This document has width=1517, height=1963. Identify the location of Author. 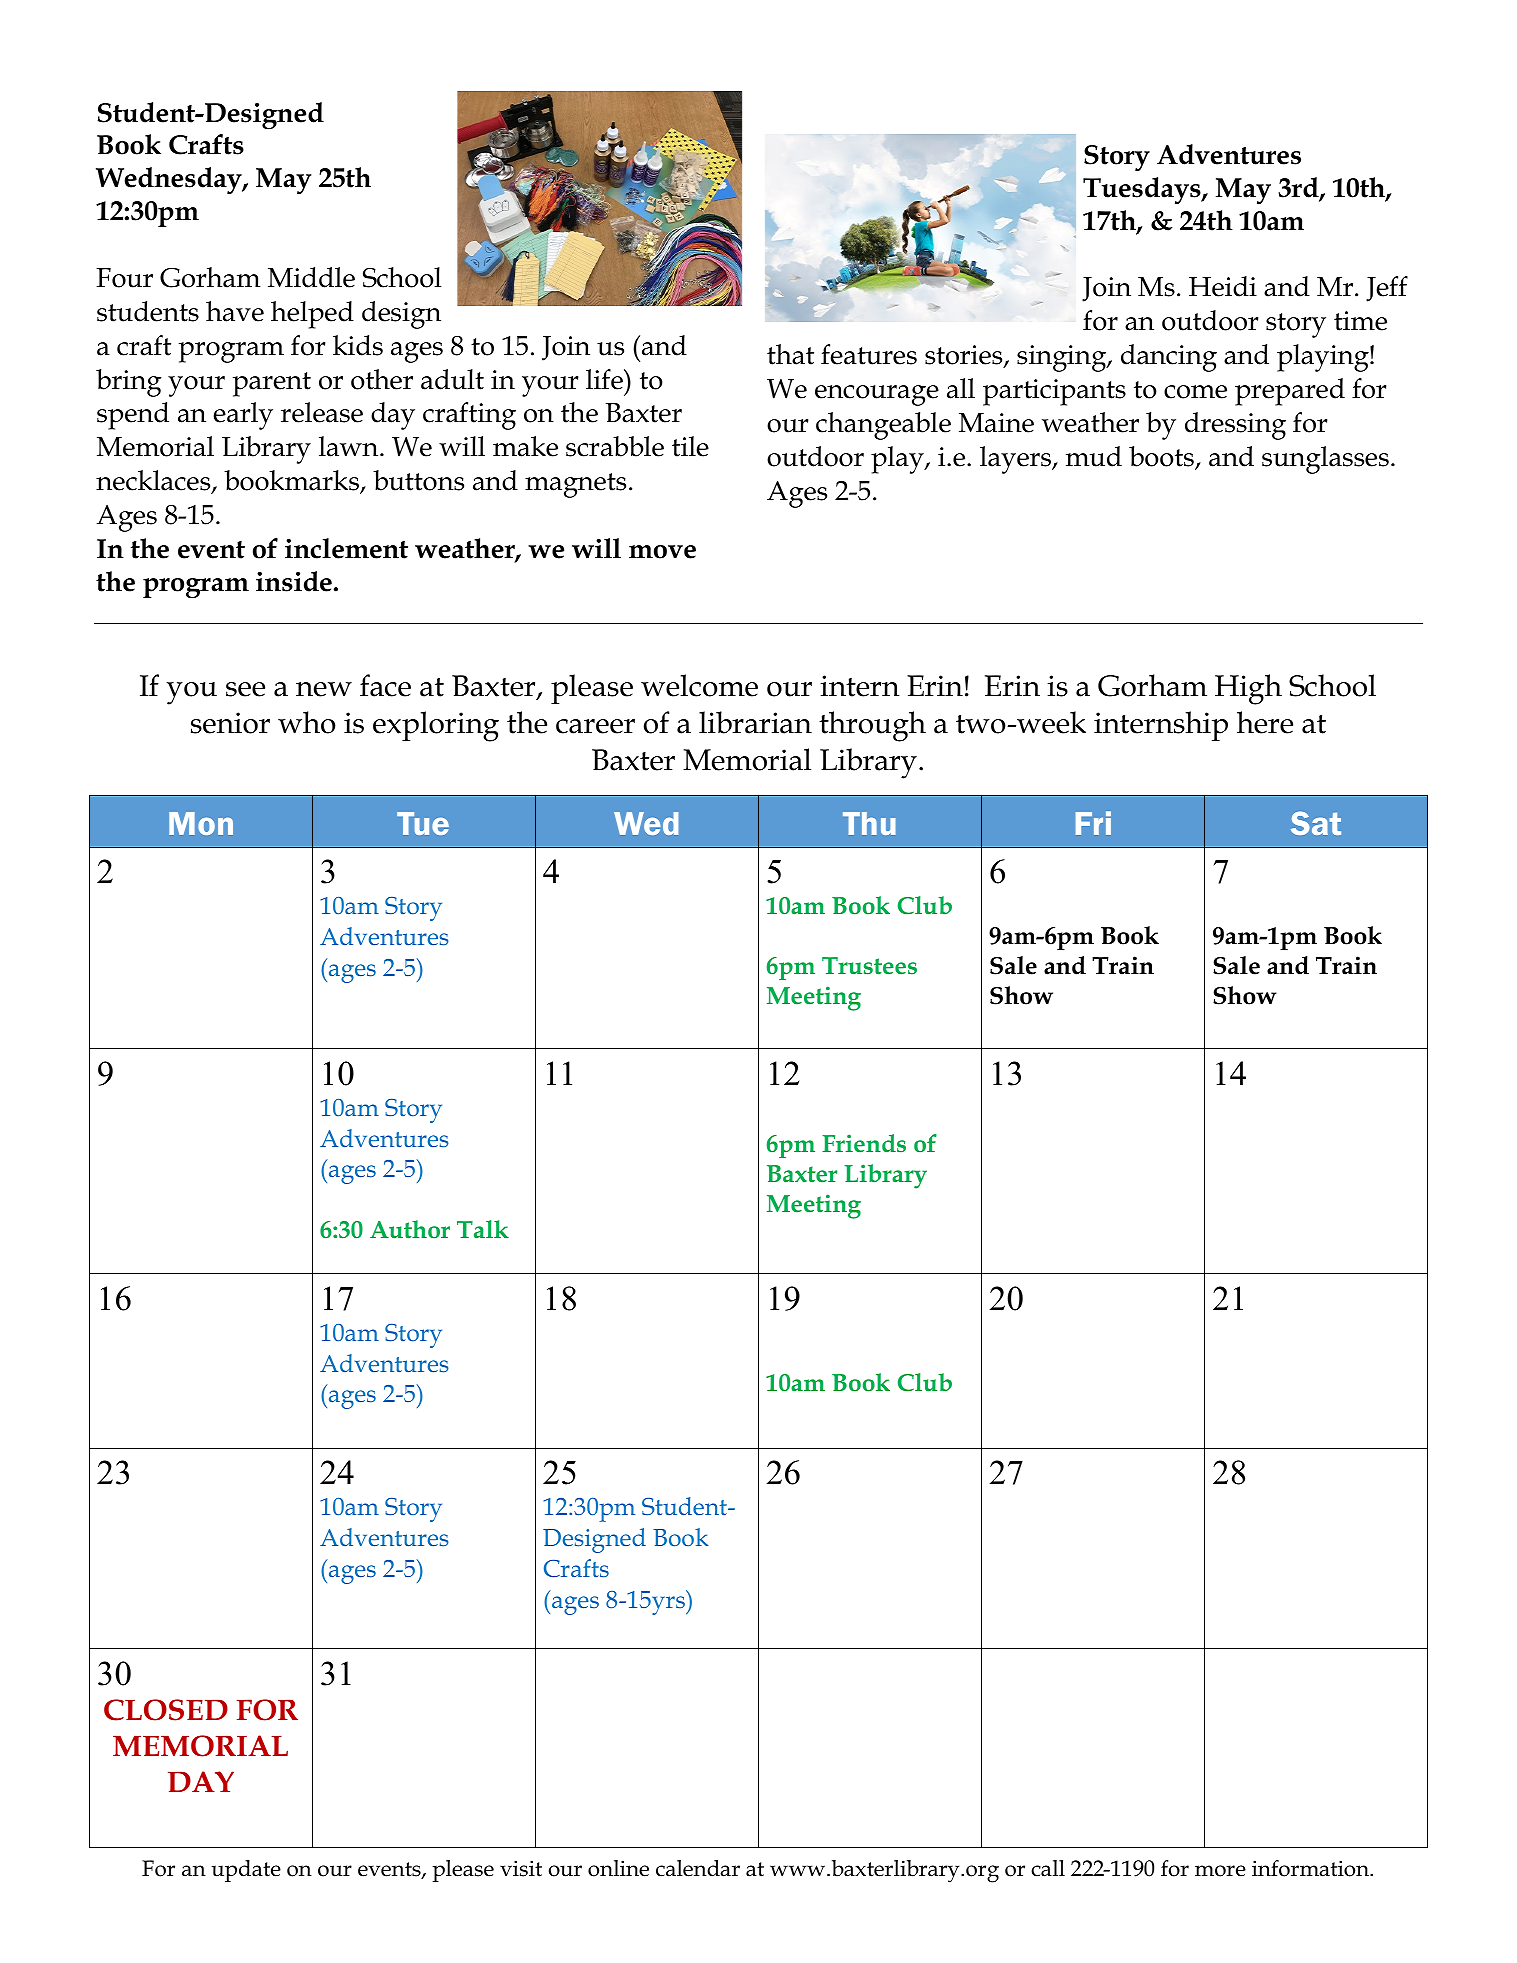
(410, 1229).
